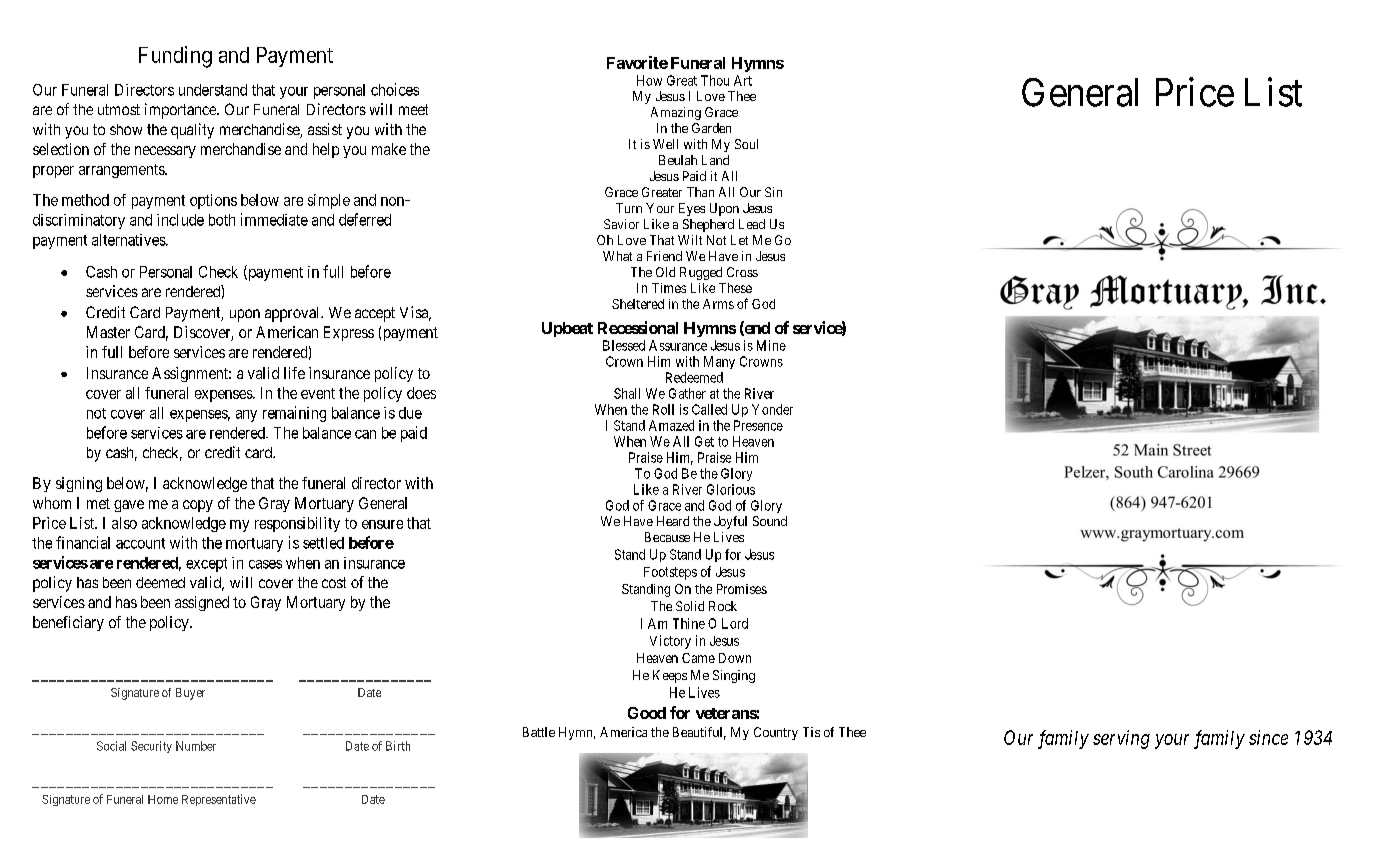  Describe the element at coordinates (772, 409) in the screenshot. I see `Yonder` at that location.
